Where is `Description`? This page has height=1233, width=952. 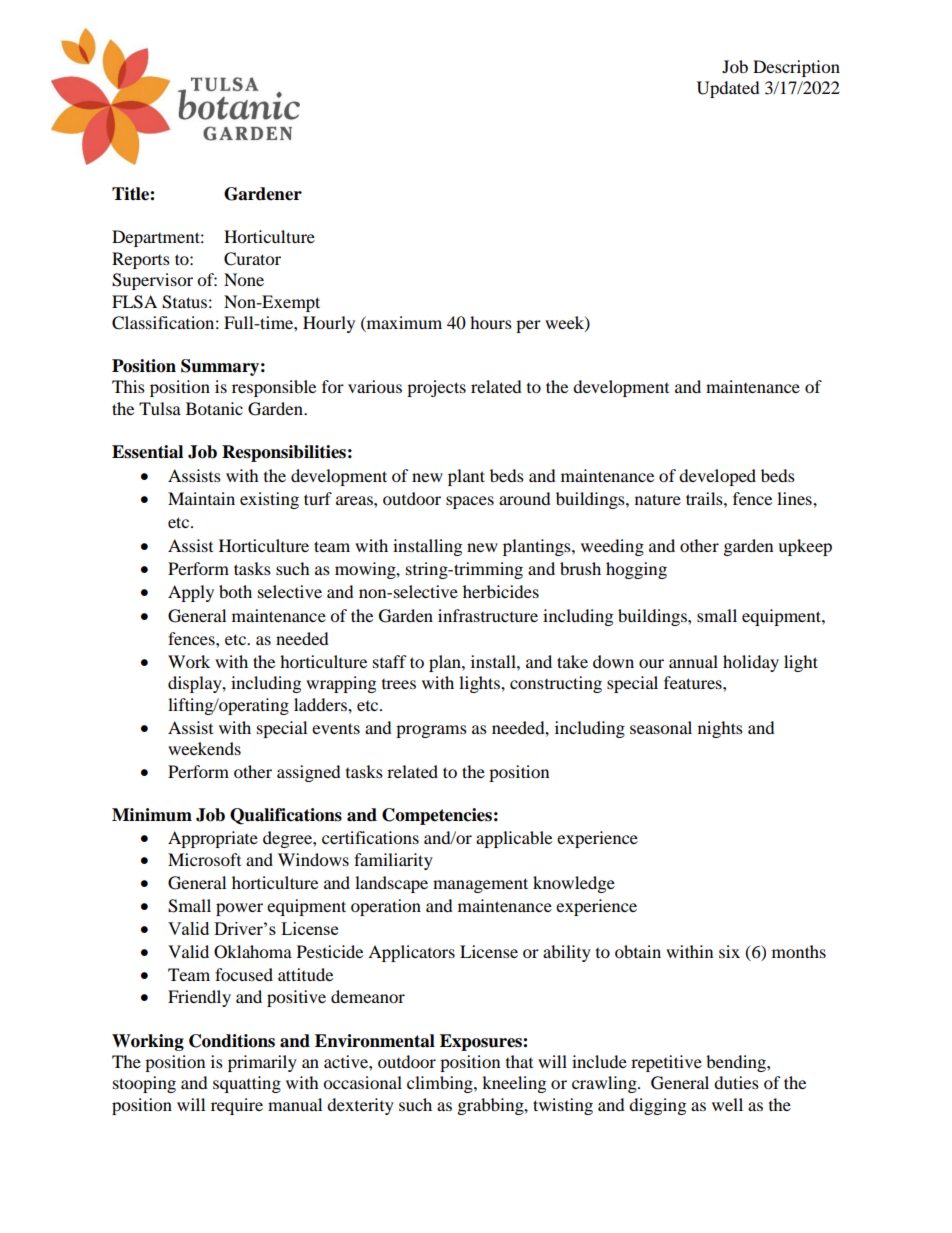
Description is located at coordinates (796, 68).
